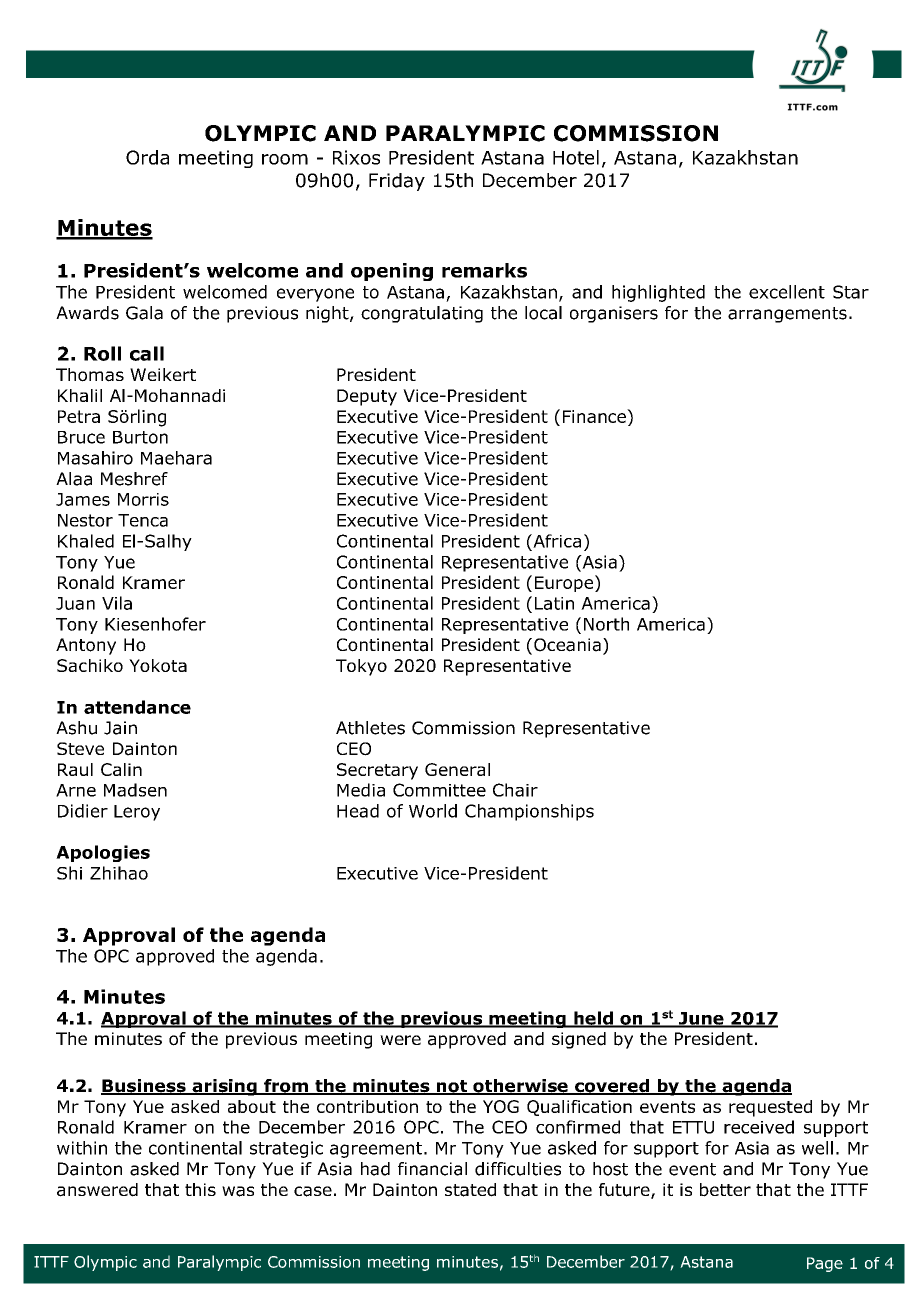 The image size is (924, 1308). What do you see at coordinates (200, 1189) in the screenshot?
I see `this` at bounding box center [200, 1189].
